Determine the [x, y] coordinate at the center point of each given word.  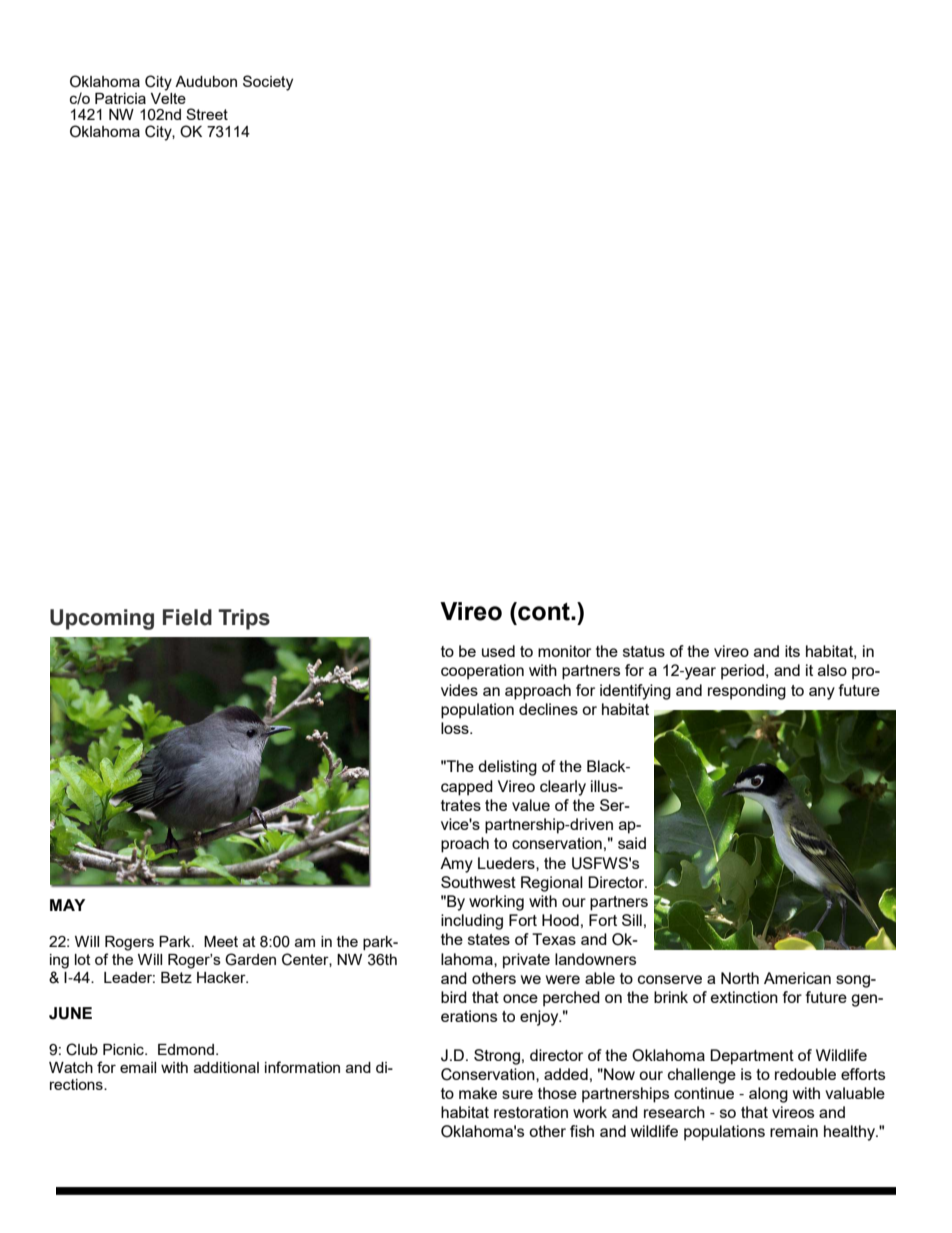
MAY [67, 905]
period [742, 672]
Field [187, 617]
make [478, 1093]
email [138, 1067]
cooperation [482, 672]
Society [268, 83]
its [792, 651]
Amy [456, 865]
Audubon [206, 81]
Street [207, 114]
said [632, 843]
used [498, 651]
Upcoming [102, 619]
